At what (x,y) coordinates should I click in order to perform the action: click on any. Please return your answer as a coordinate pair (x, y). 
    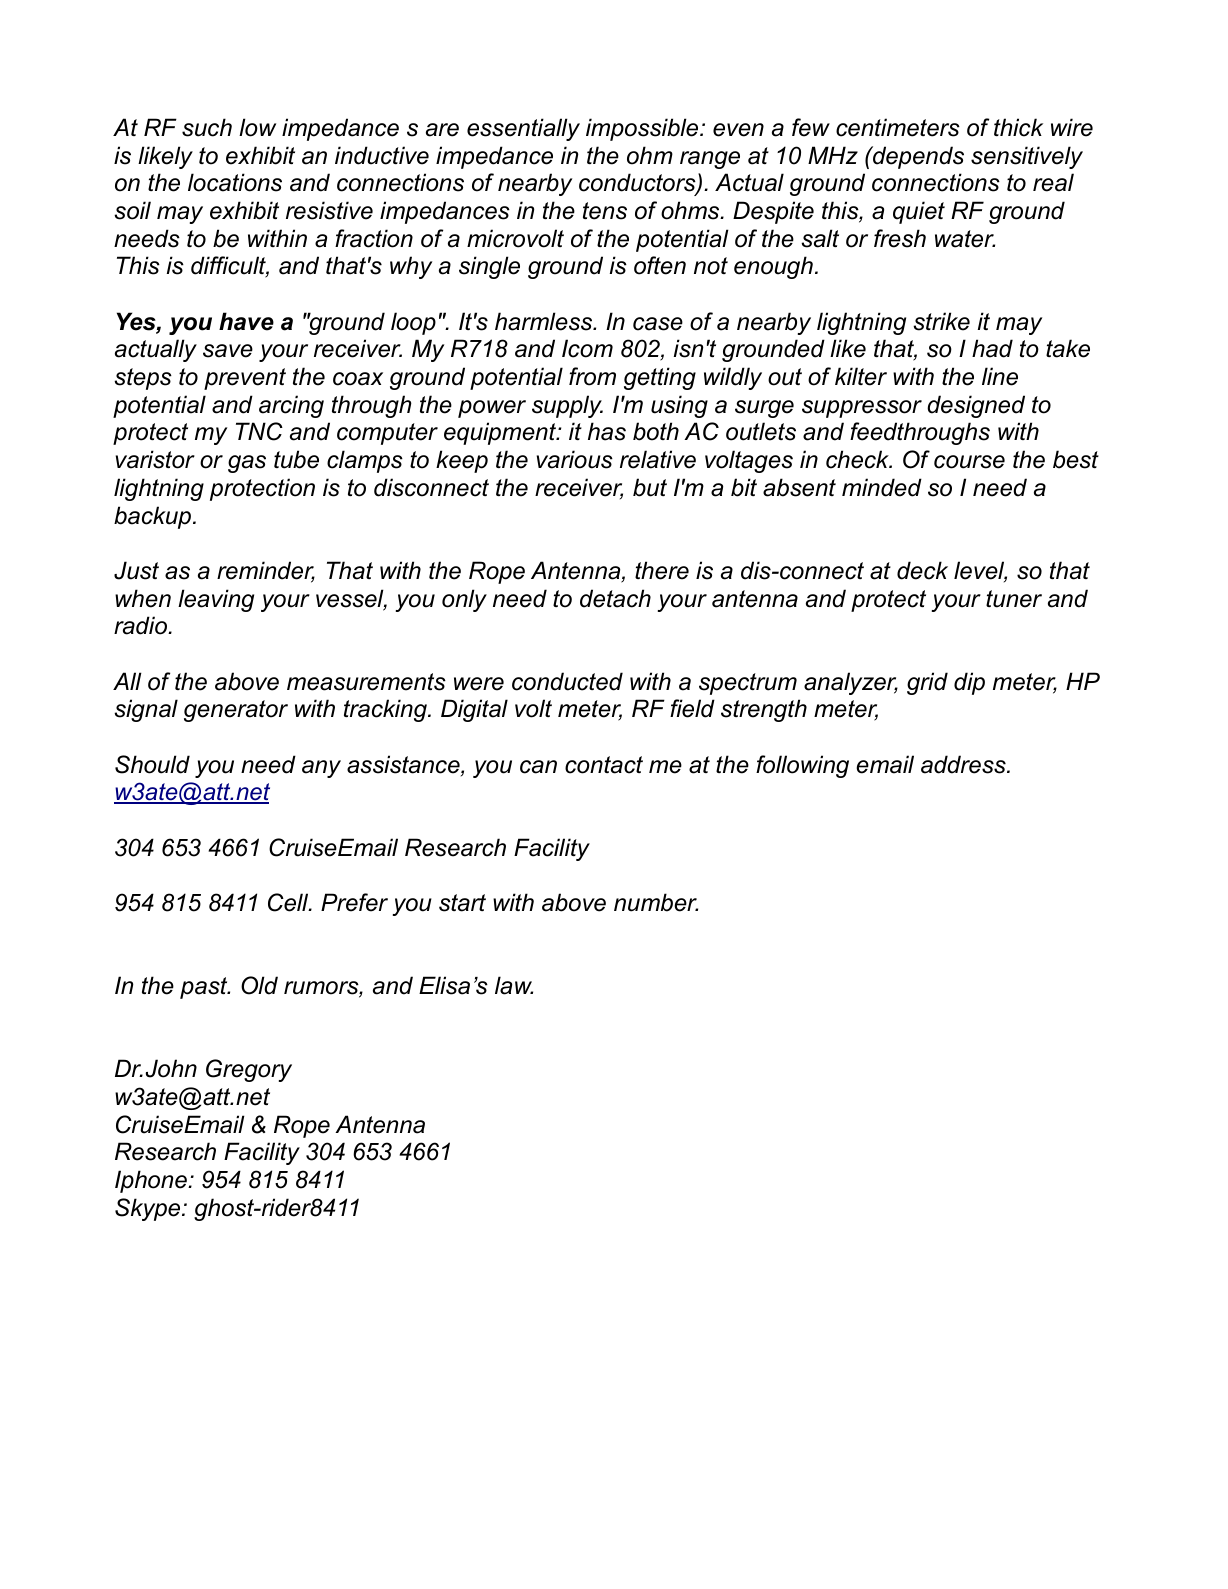
    Looking at the image, I should click on (321, 769).
